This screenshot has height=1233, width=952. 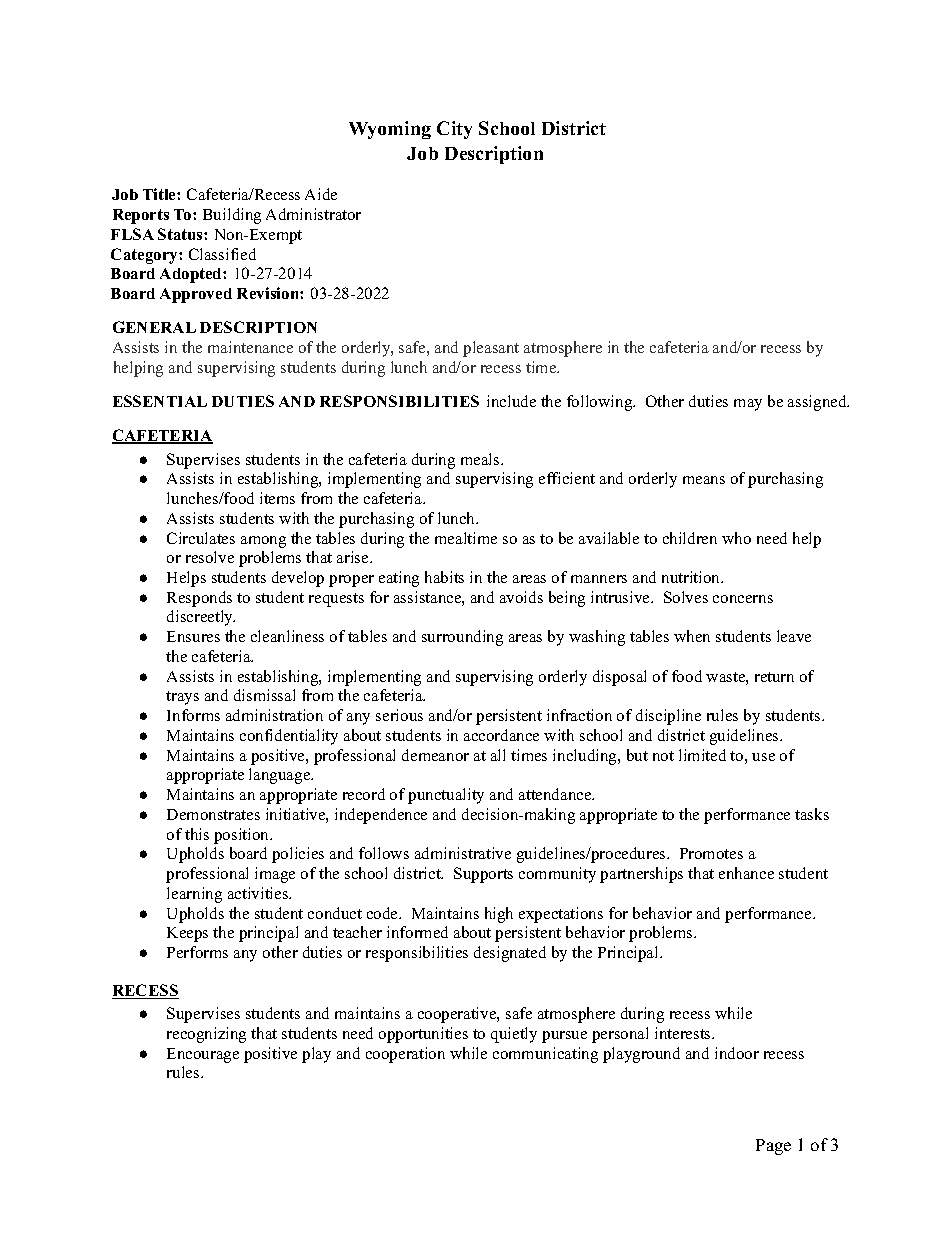 What do you see at coordinates (748, 405) in the screenshot?
I see `may` at bounding box center [748, 405].
